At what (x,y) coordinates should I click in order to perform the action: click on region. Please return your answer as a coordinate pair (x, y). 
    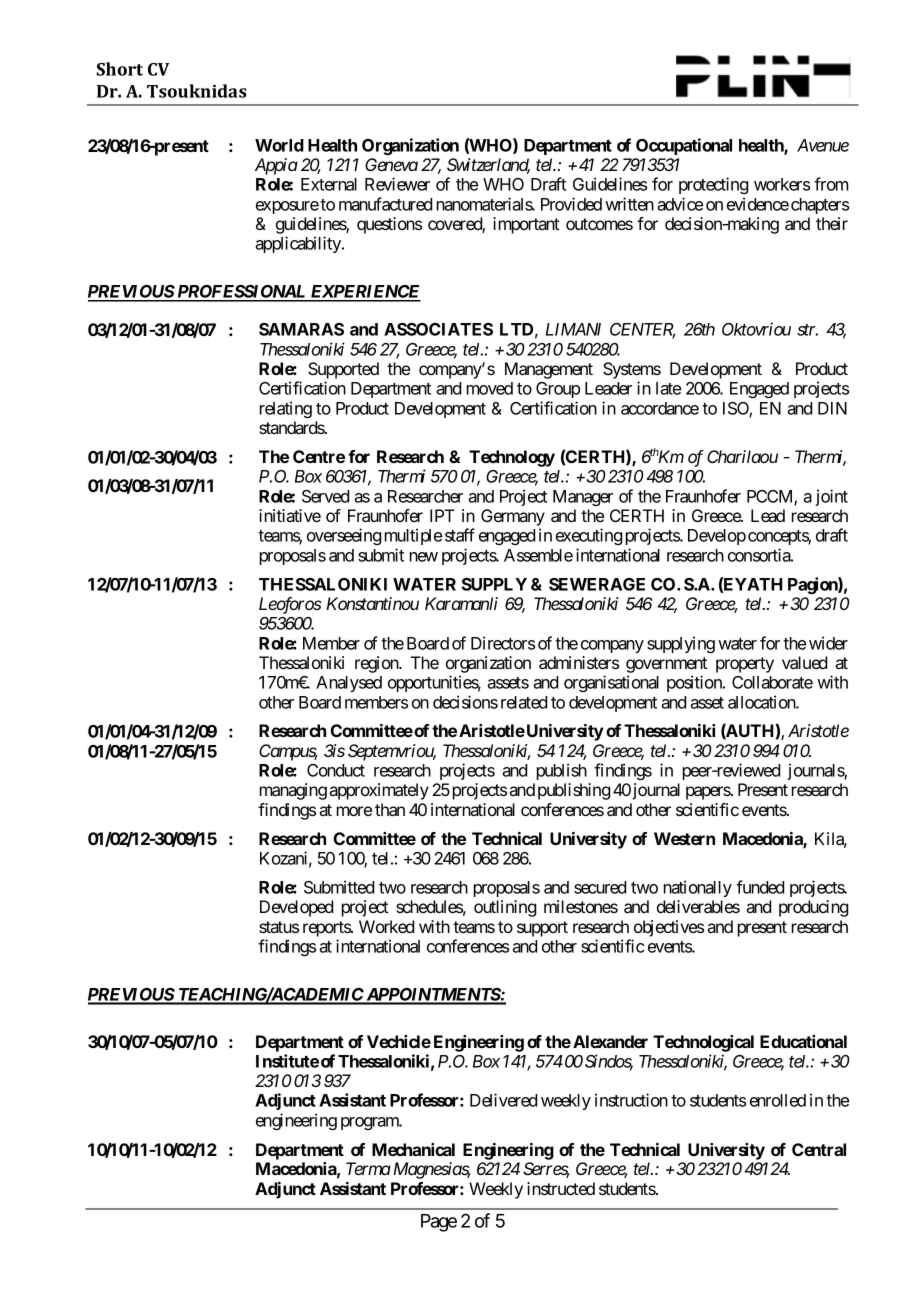
    Looking at the image, I should click on (377, 664).
